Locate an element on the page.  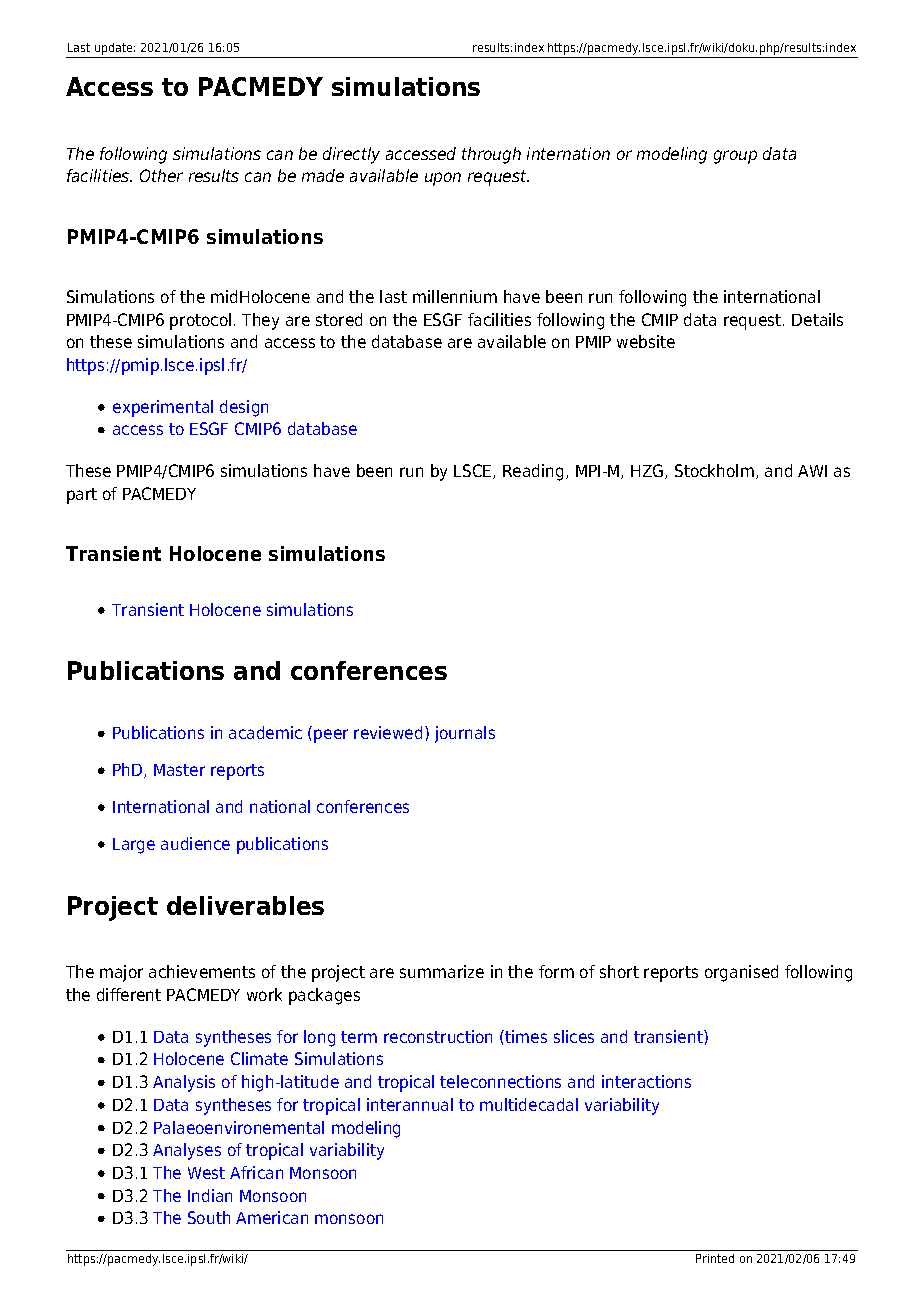
Printed is located at coordinates (715, 1258).
